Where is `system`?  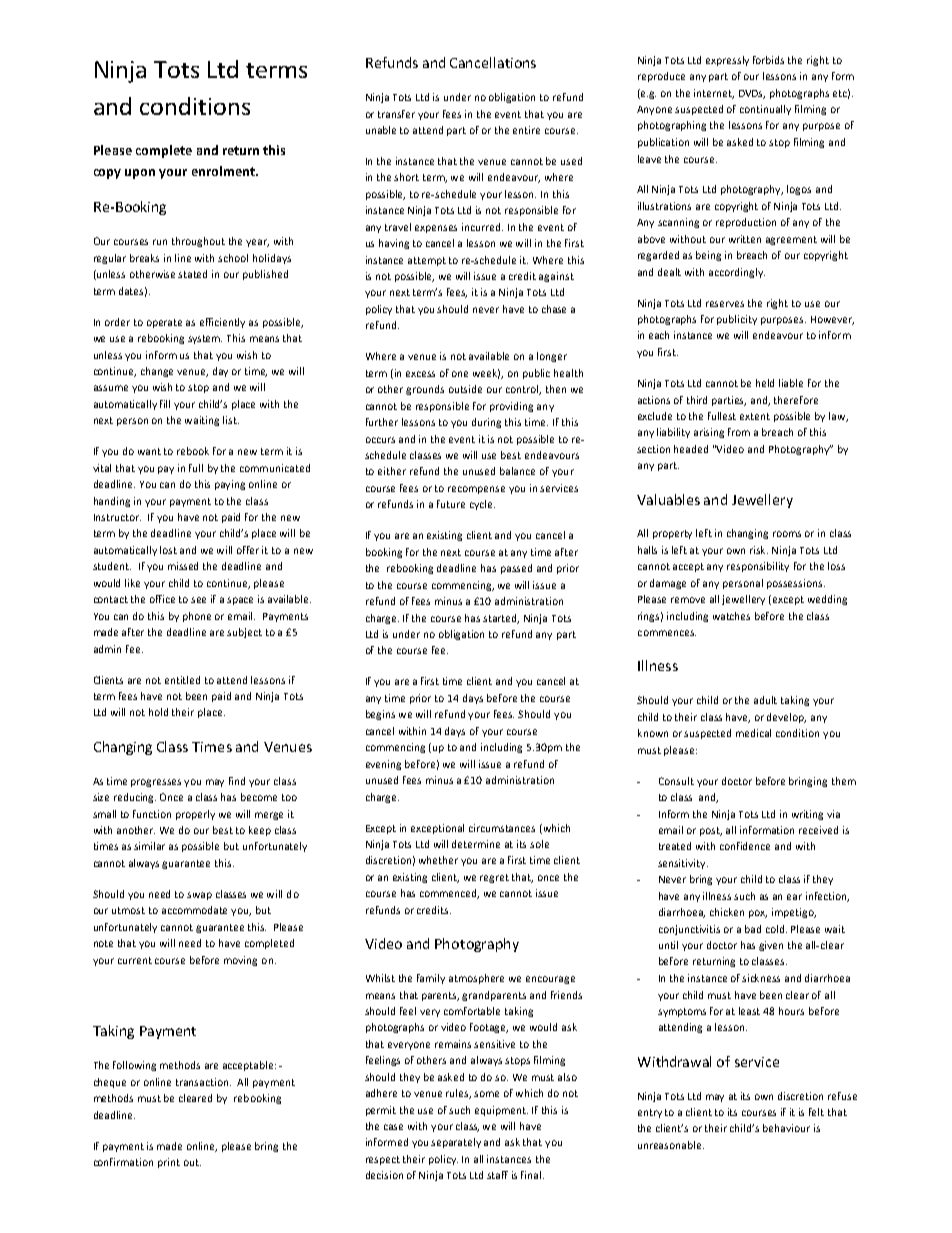
system is located at coordinates (205, 339).
